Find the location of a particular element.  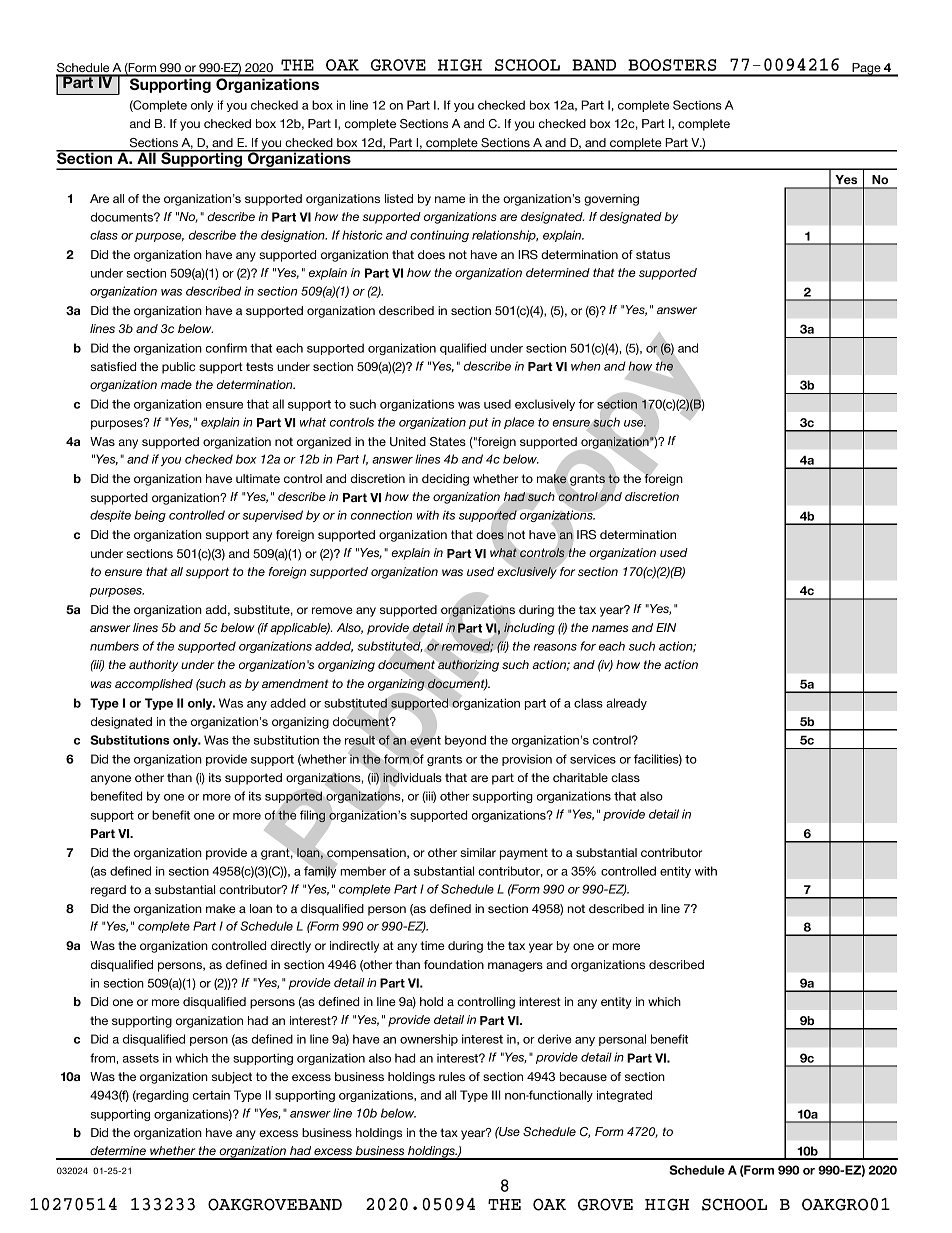

amendment is located at coordinates (295, 683).
